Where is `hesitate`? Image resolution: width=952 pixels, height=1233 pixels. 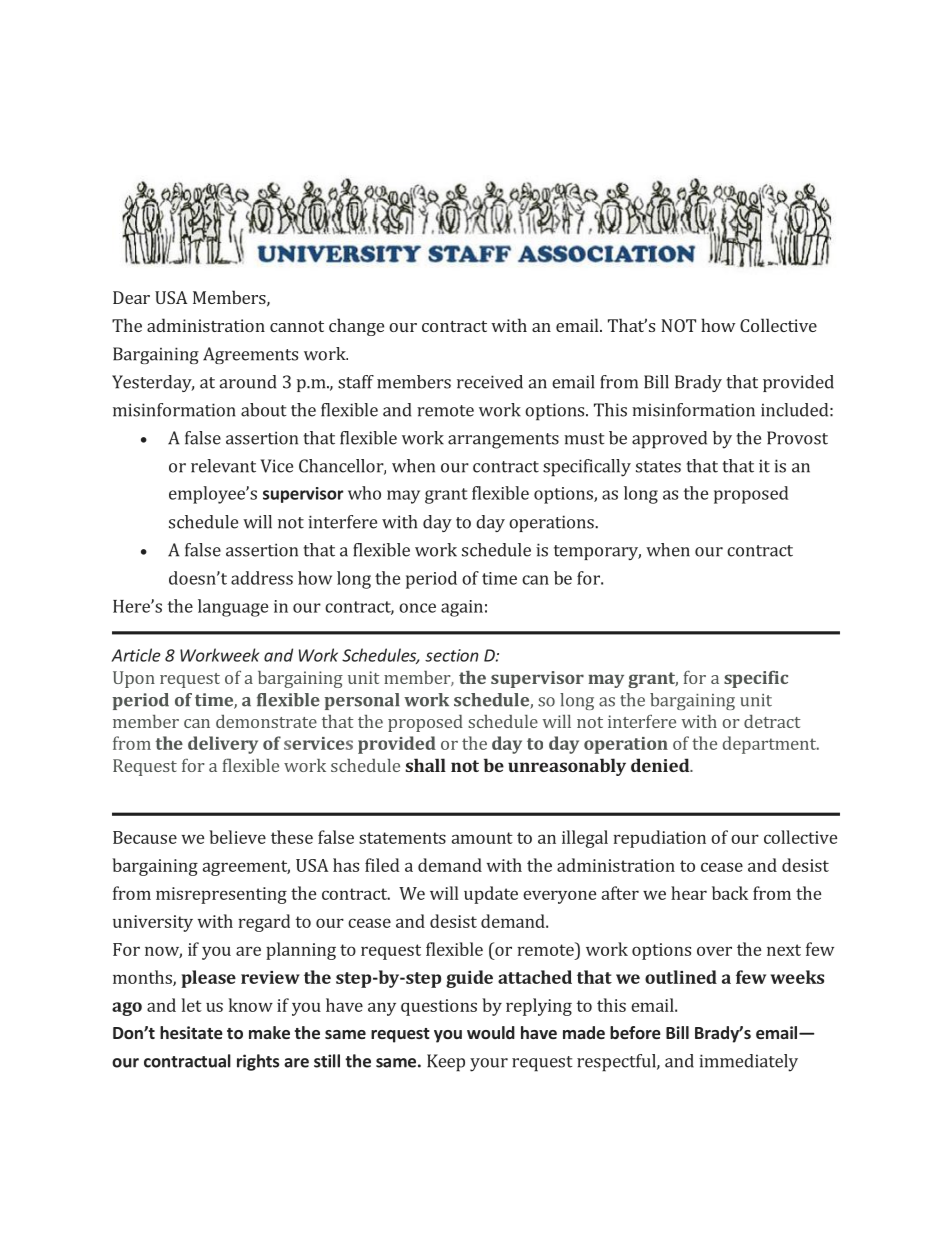
hesitate is located at coordinates (191, 1032).
